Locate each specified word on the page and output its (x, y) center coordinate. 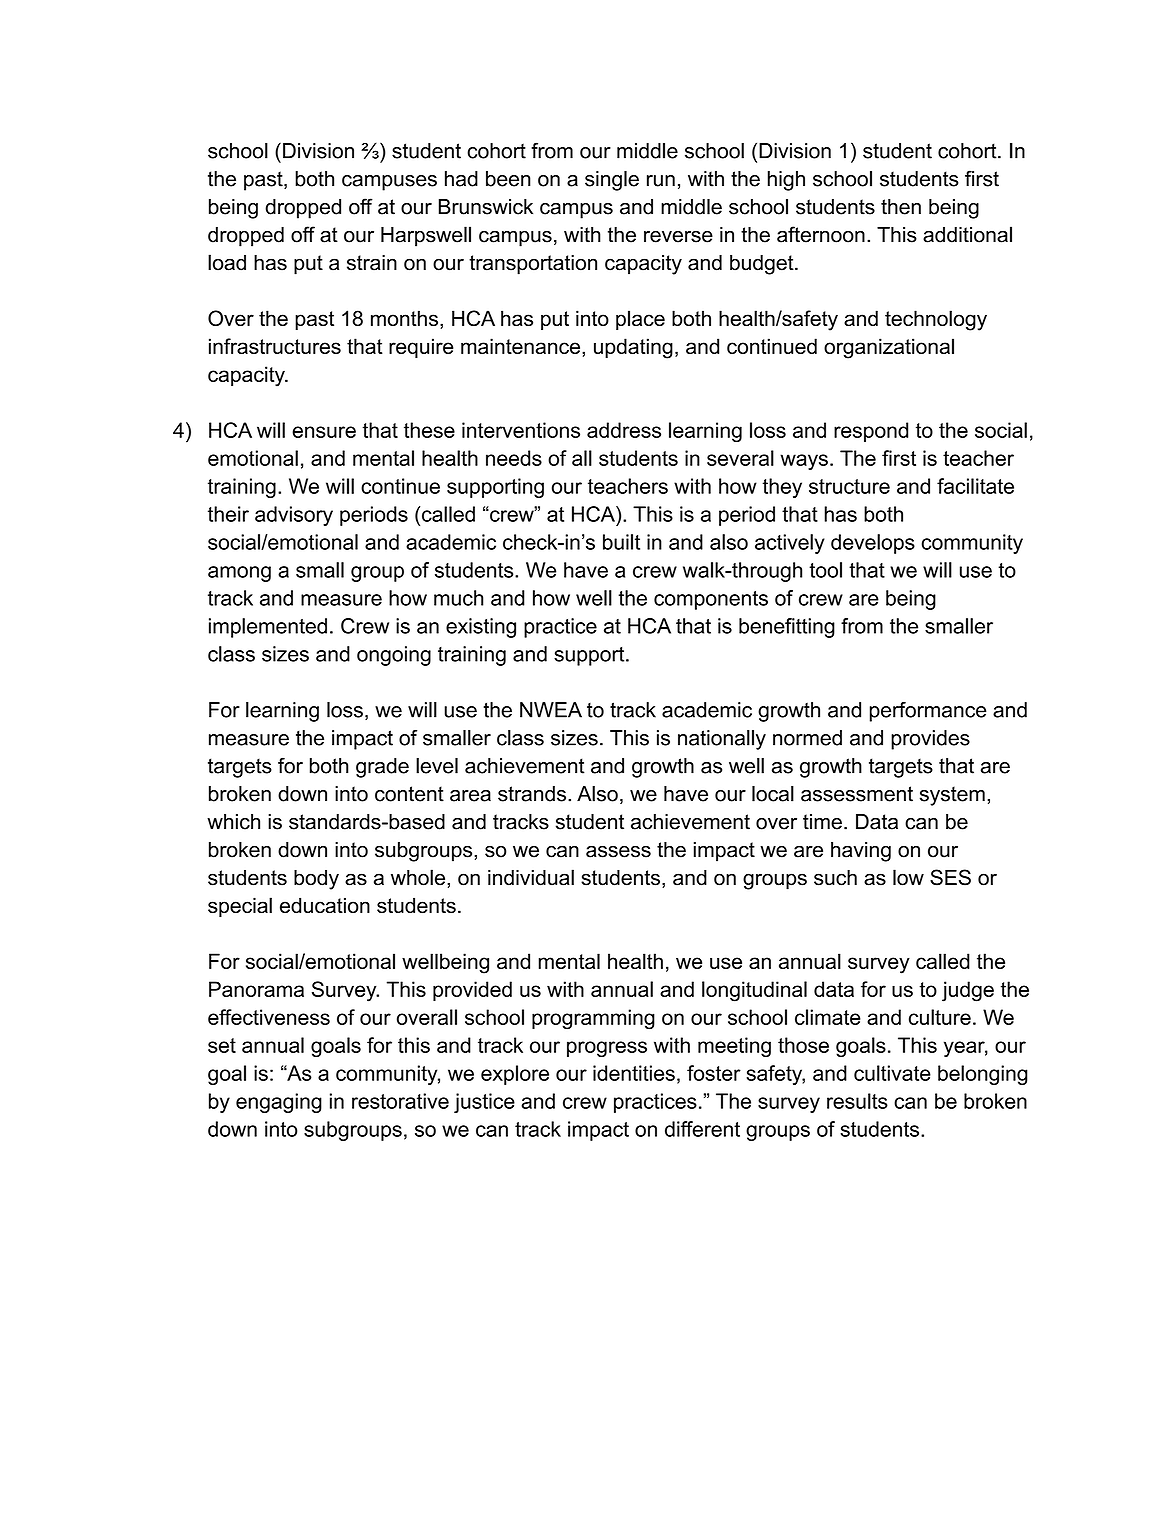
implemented (268, 628)
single (612, 181)
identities (634, 1073)
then (901, 207)
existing (481, 628)
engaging (279, 1103)
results (857, 1101)
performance (928, 712)
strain (372, 263)
